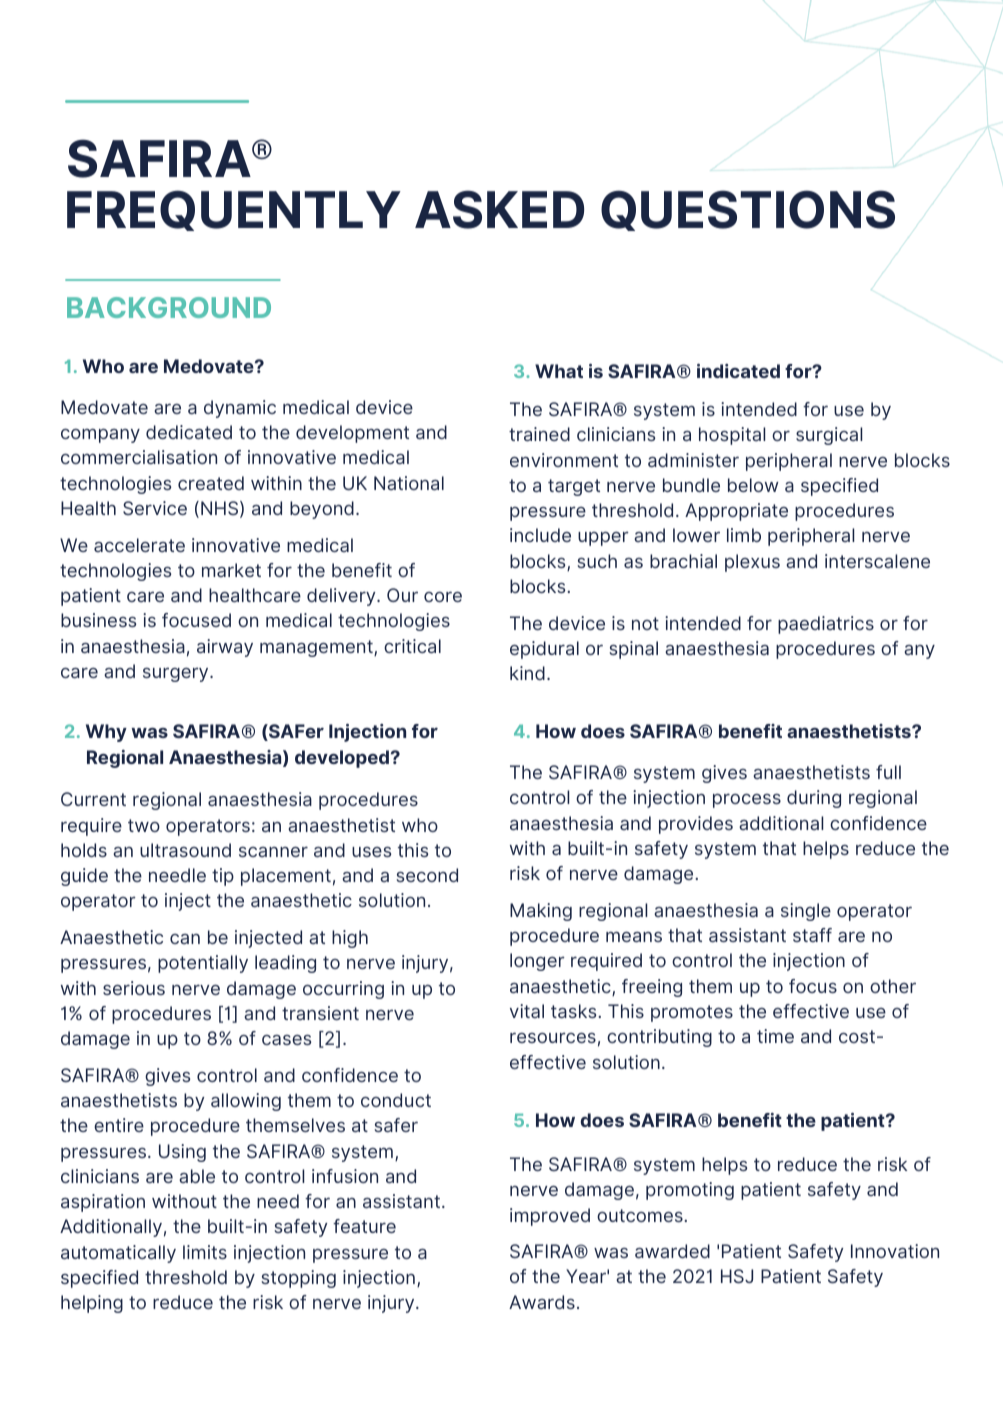  Describe the element at coordinates (443, 596) in the screenshot. I see `core` at that location.
